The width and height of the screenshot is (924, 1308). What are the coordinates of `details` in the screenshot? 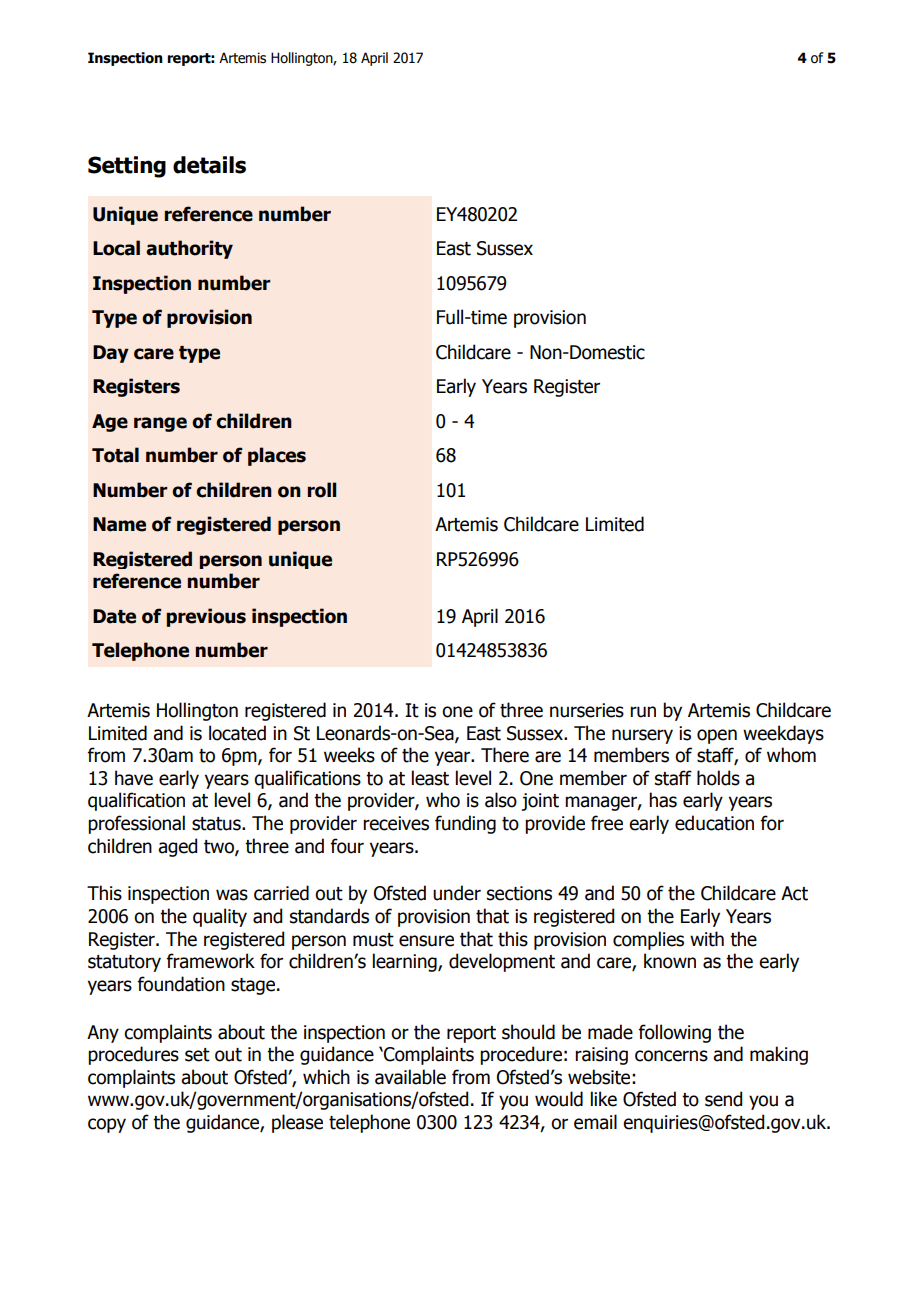 It's located at (209, 165).
